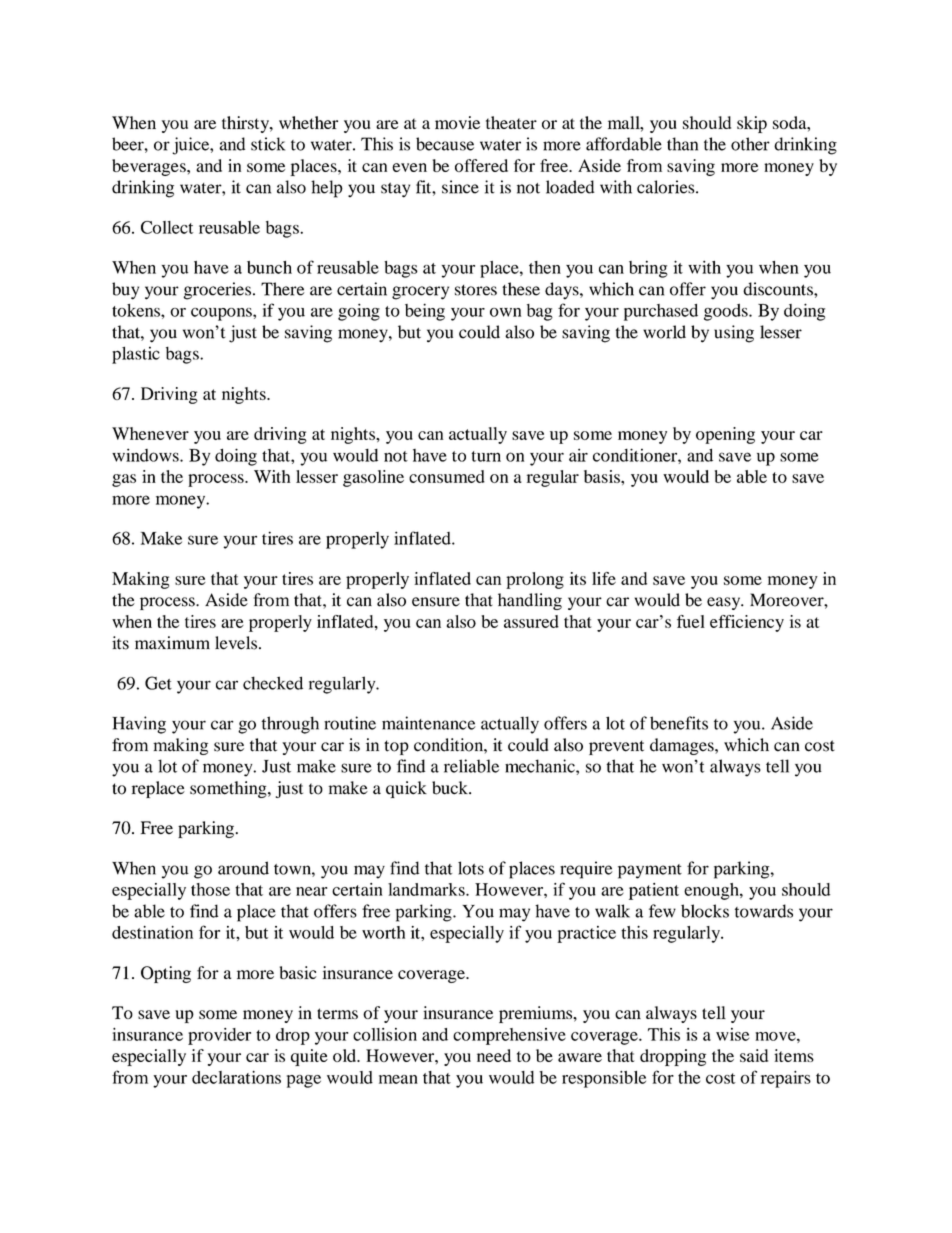  Describe the element at coordinates (725, 435) in the image. I see `opening` at that location.
